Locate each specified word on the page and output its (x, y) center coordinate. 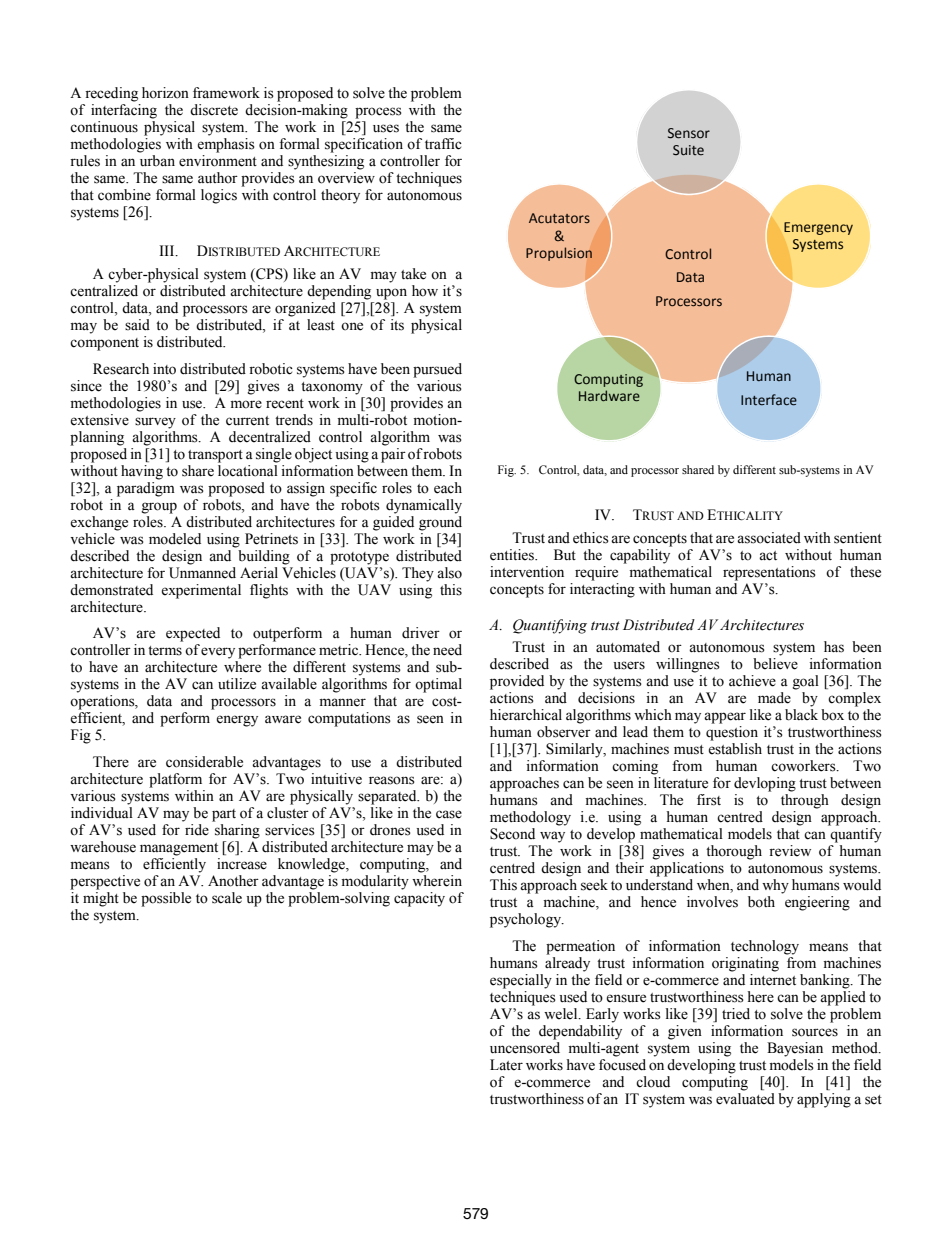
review (790, 851)
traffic (443, 144)
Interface (769, 400)
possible (166, 899)
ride (196, 828)
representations (769, 573)
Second (512, 834)
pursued (437, 370)
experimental (201, 591)
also (449, 573)
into (164, 369)
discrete (214, 110)
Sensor (689, 133)
